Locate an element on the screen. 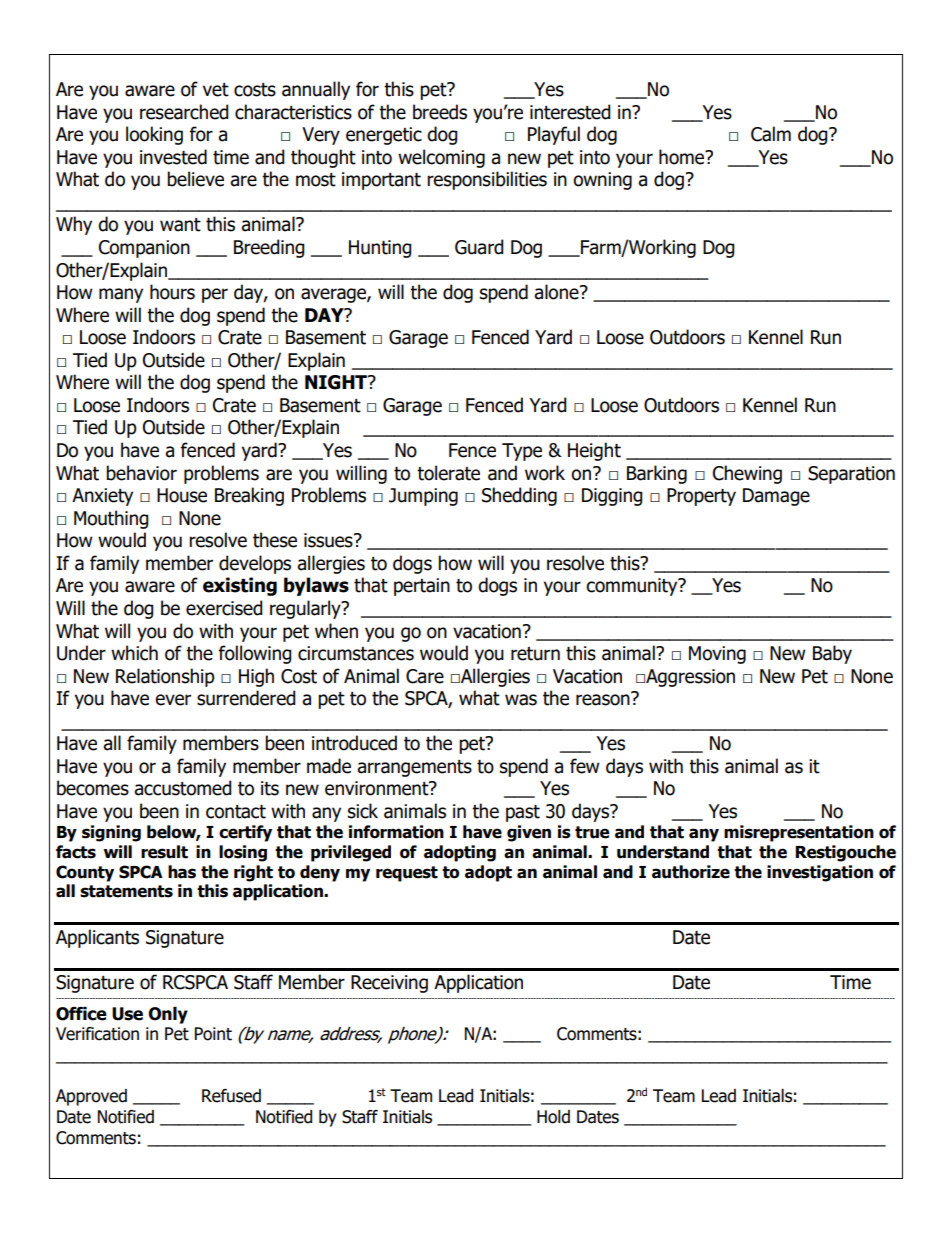 The height and width of the screenshot is (1233, 952). Moving is located at coordinates (717, 655).
